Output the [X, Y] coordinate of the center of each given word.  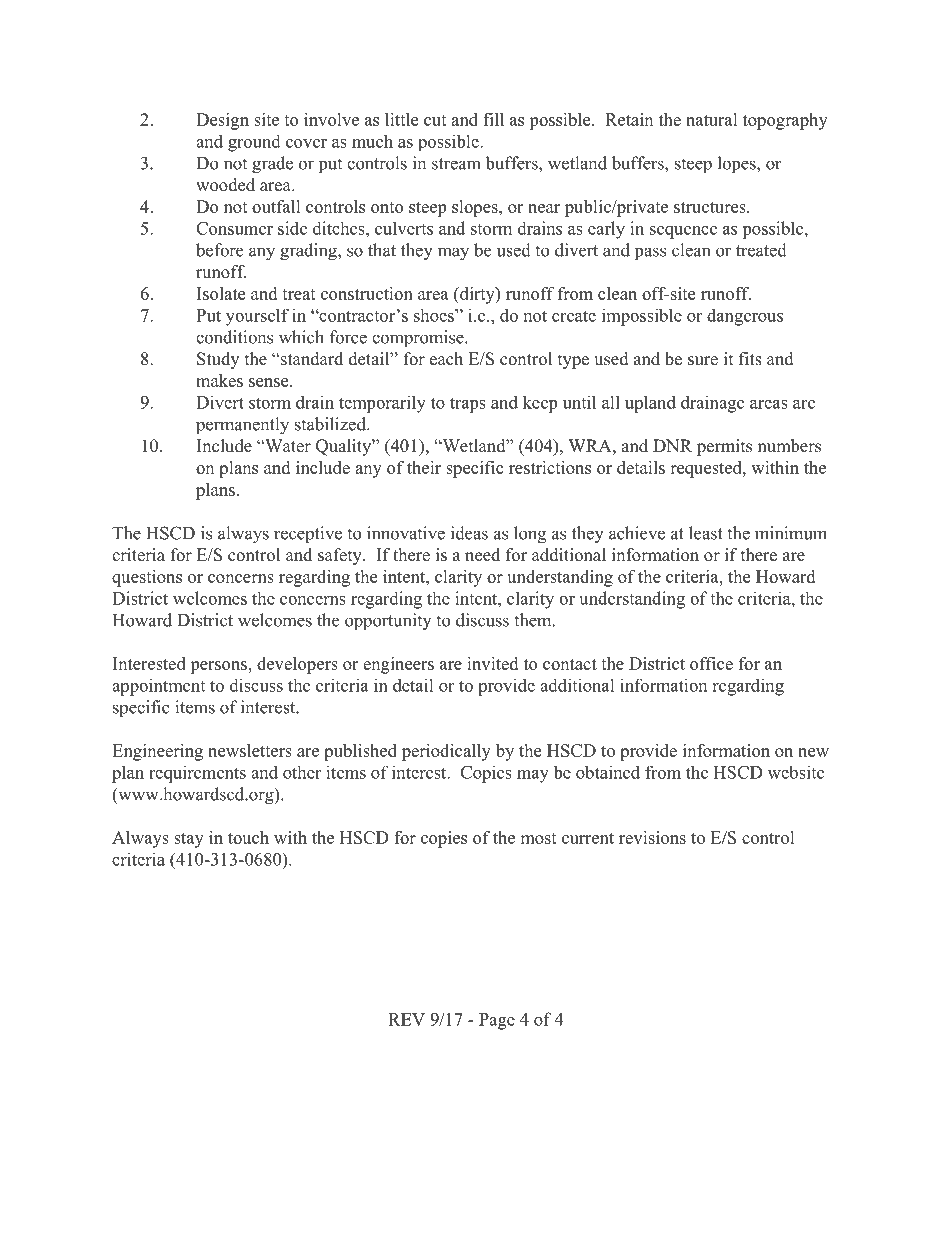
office [711, 663]
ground [254, 143]
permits [724, 447]
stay [189, 840]
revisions [652, 837]
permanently [242, 426]
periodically [446, 752]
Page [497, 1021]
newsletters [250, 750]
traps [468, 405]
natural [712, 119]
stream [456, 164]
